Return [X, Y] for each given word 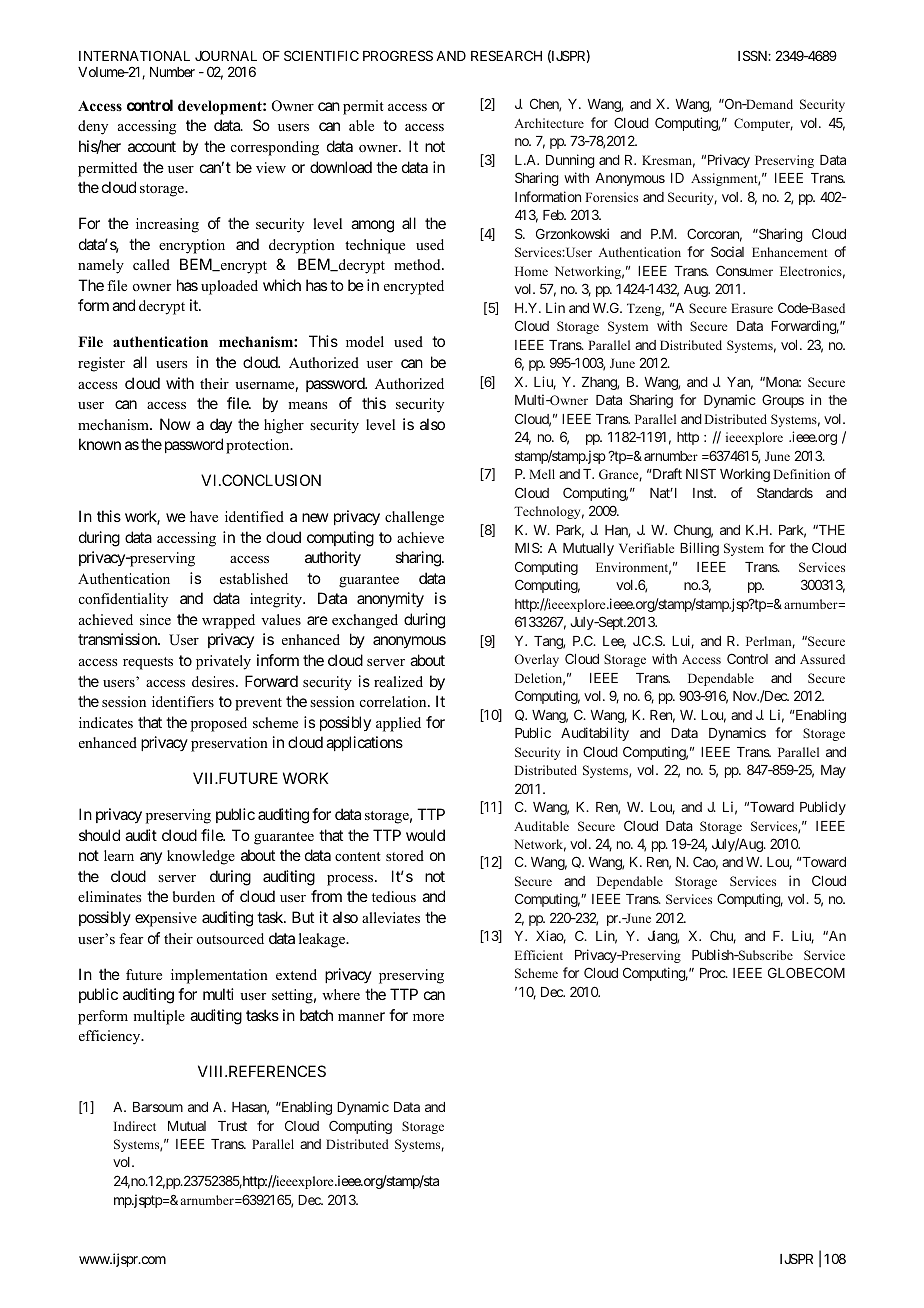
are [317, 620]
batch [316, 1015]
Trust [232, 1126]
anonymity [390, 600]
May [833, 771]
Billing [699, 549]
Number [172, 72]
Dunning [570, 161]
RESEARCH [506, 55]
